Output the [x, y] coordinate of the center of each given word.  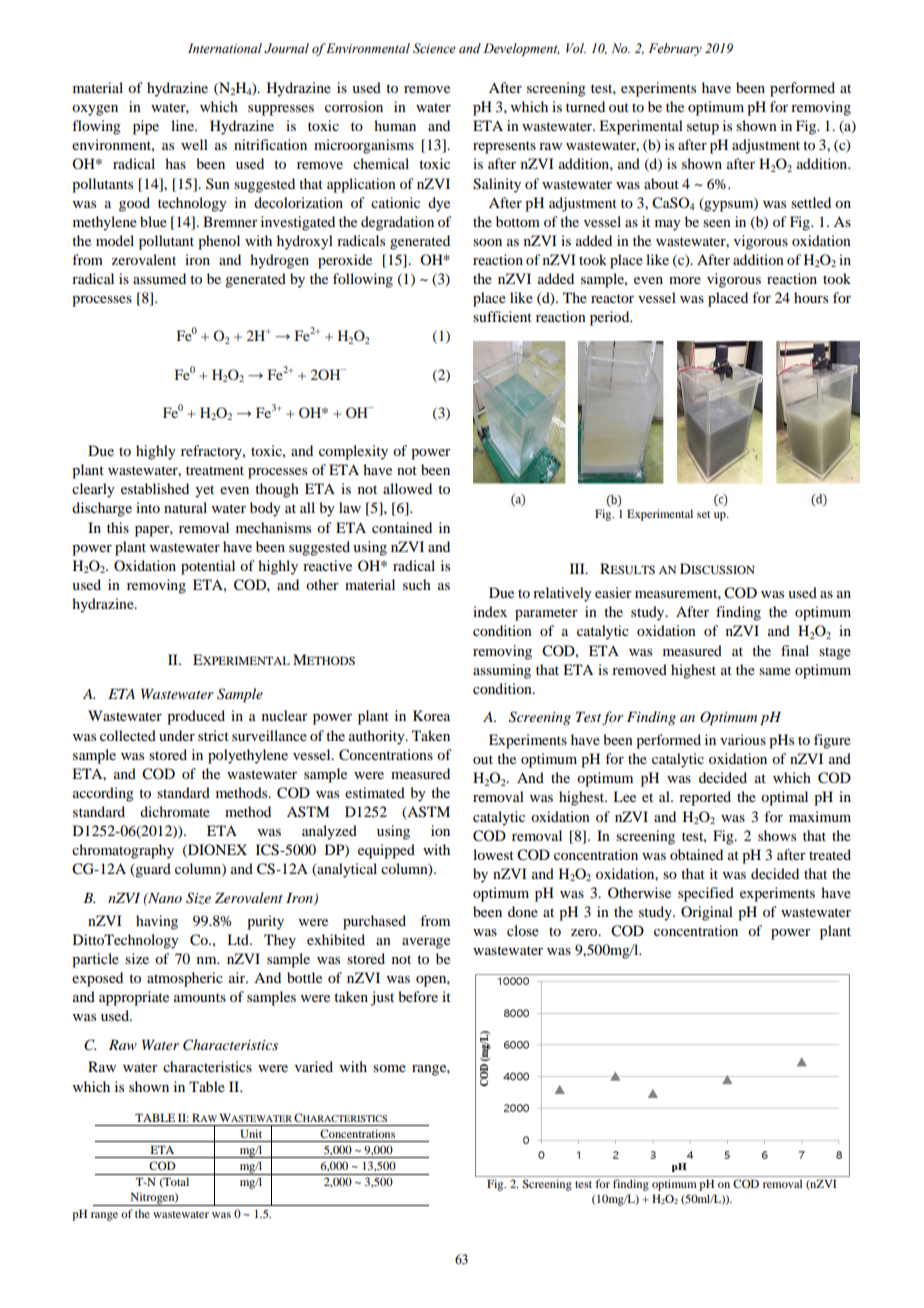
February [675, 49]
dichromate [175, 811]
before [418, 996]
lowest [493, 854]
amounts [200, 997]
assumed [159, 278]
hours [811, 297]
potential [208, 567]
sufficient [502, 316]
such [417, 584]
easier [613, 592]
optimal [784, 798]
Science [434, 48]
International [225, 48]
